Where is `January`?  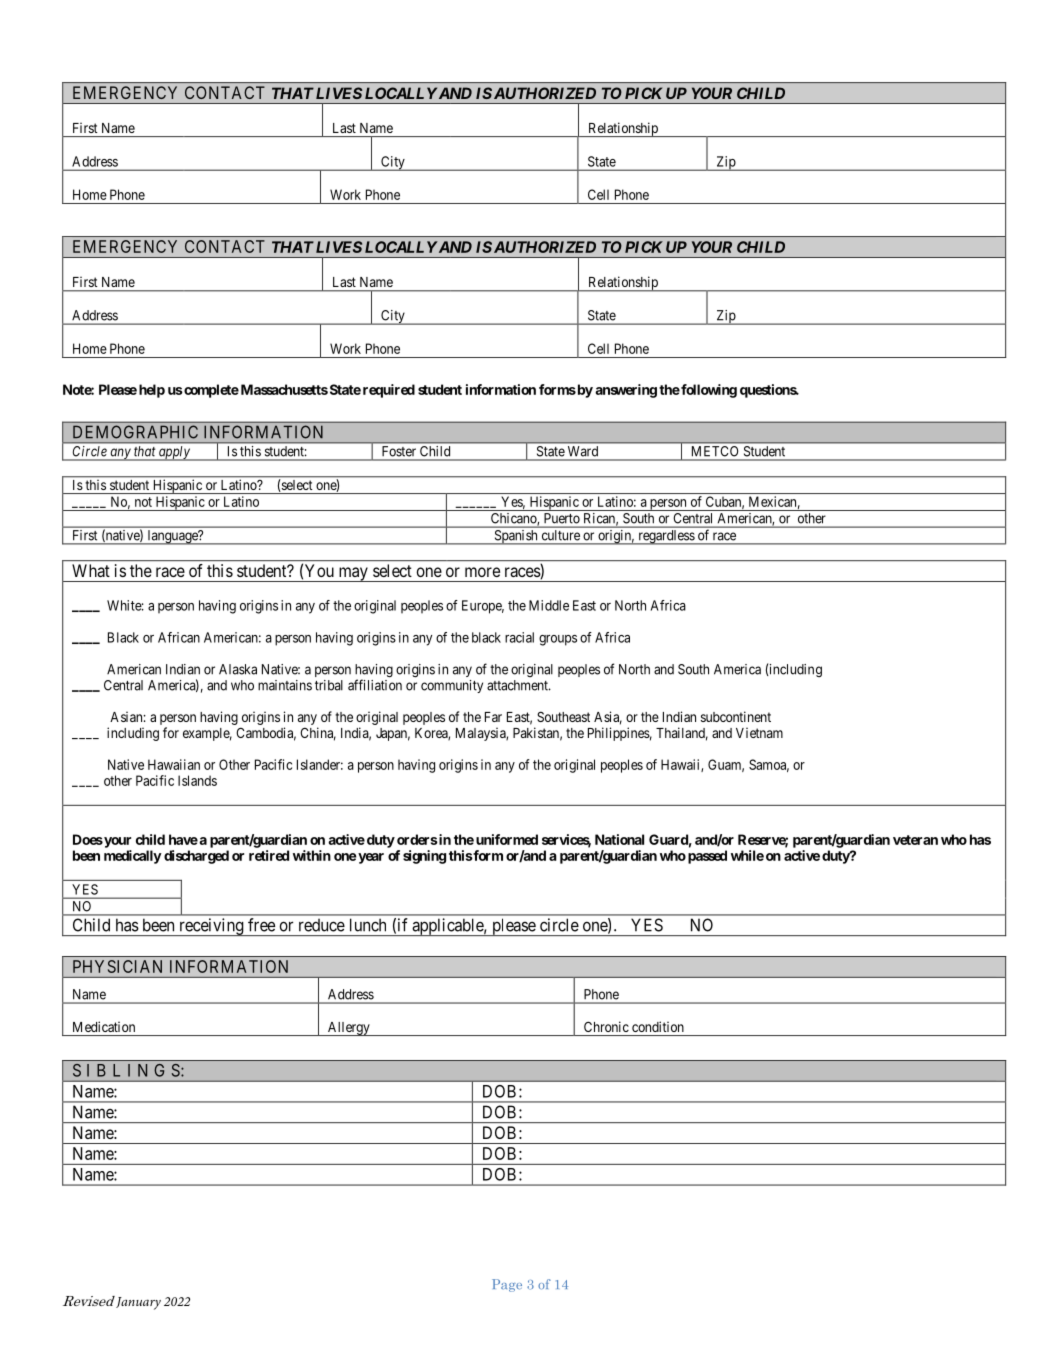 January is located at coordinates (138, 1303).
